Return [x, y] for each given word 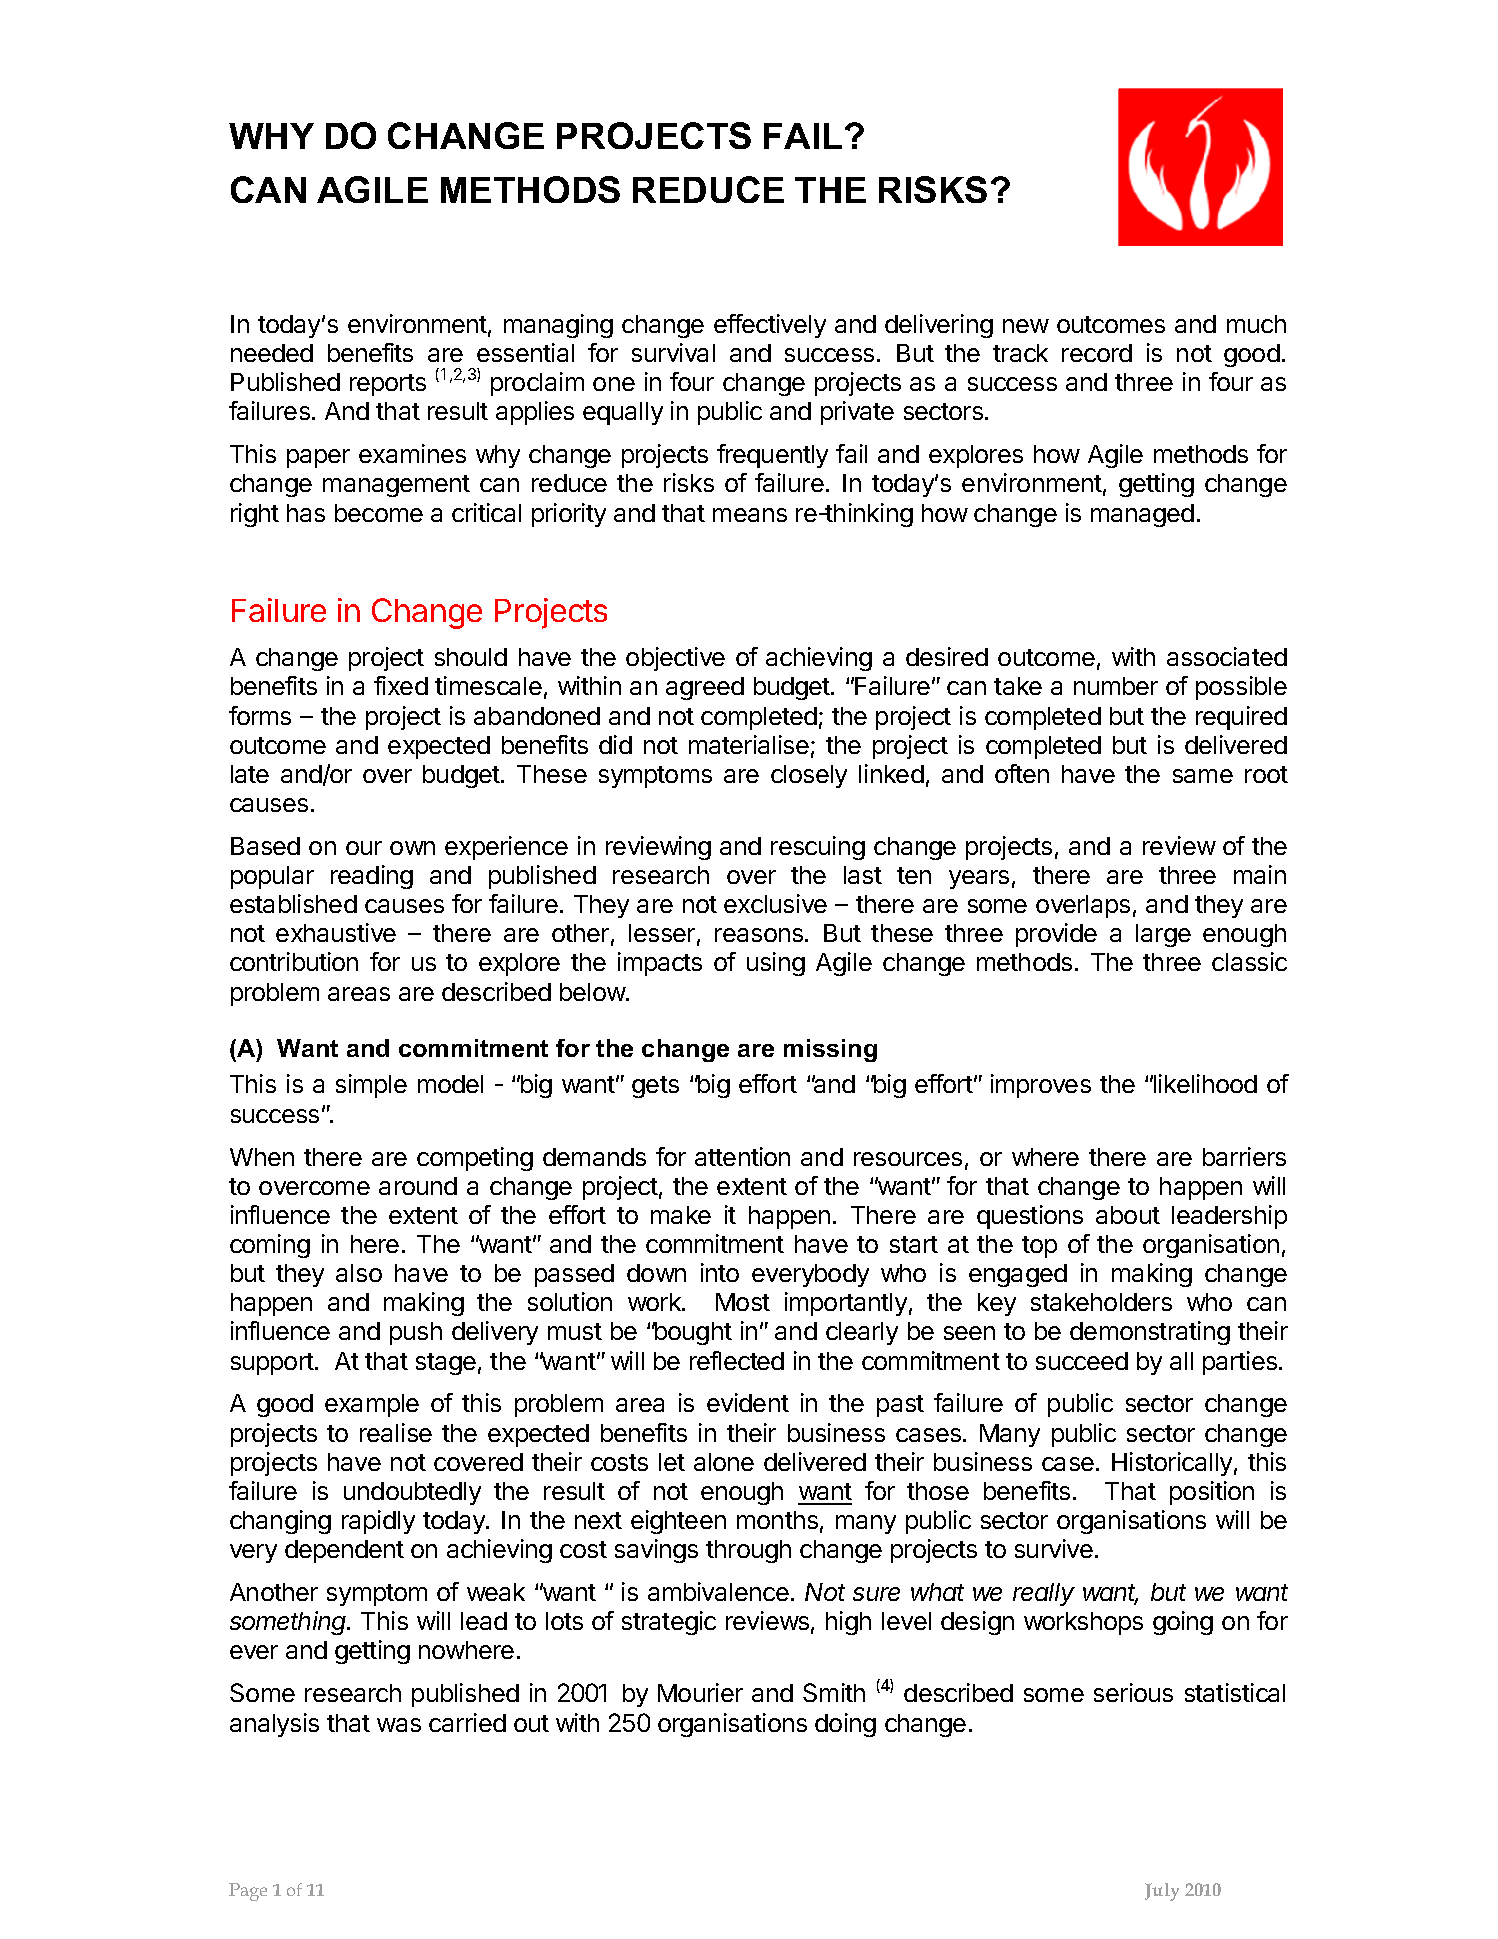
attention [742, 1156]
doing [845, 1725]
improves [1041, 1086]
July [1162, 1892]
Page [248, 1892]
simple [371, 1086]
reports [388, 385]
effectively [770, 326]
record [1097, 353]
